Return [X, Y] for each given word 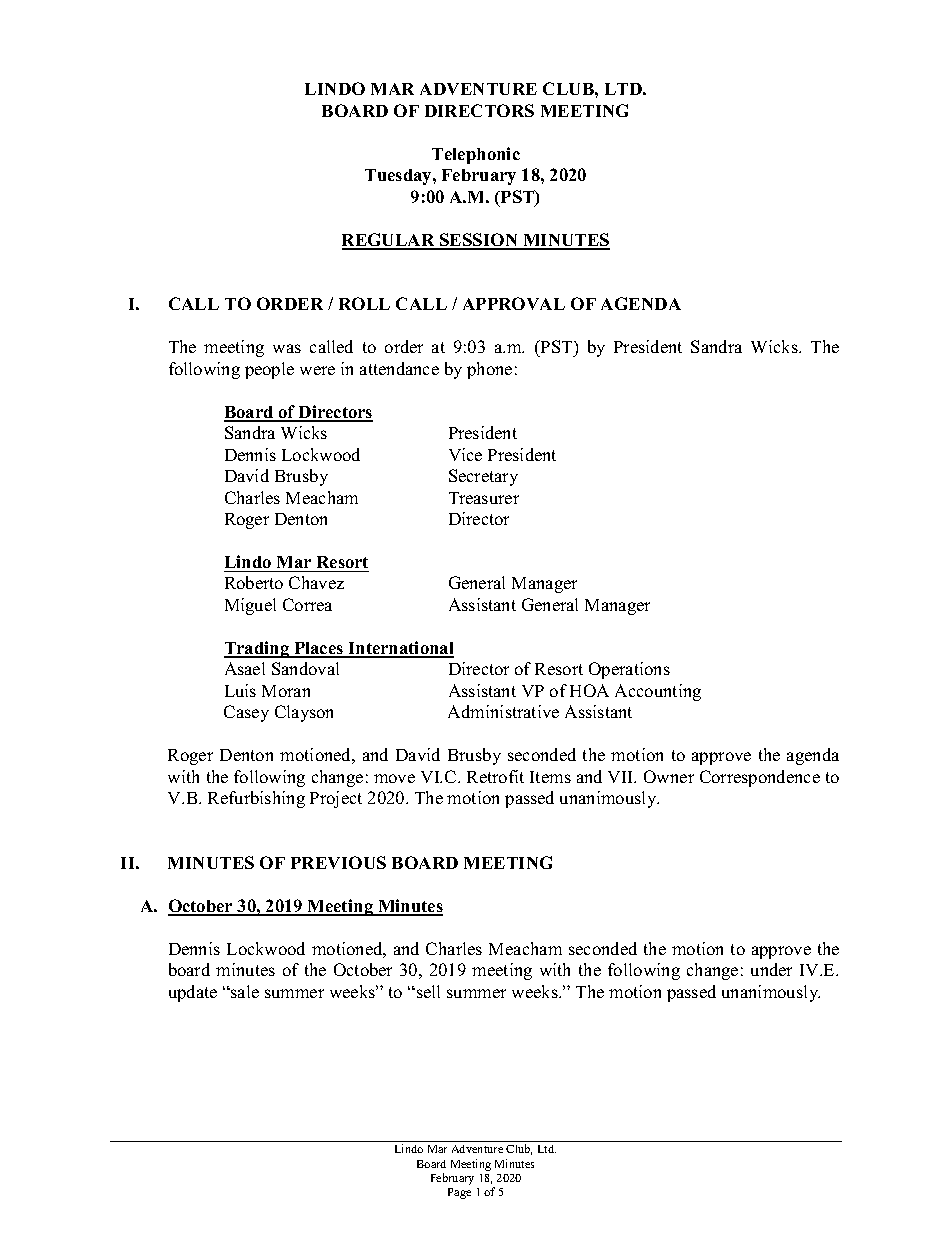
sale [244, 991]
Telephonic [476, 155]
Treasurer [484, 498]
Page [459, 1193]
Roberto [254, 582]
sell [428, 991]
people [269, 370]
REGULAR [389, 241]
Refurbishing [256, 799]
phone [489, 370]
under [771, 969]
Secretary [483, 477]
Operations [629, 670]
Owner [669, 776]
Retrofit [495, 776]
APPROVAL [514, 303]
